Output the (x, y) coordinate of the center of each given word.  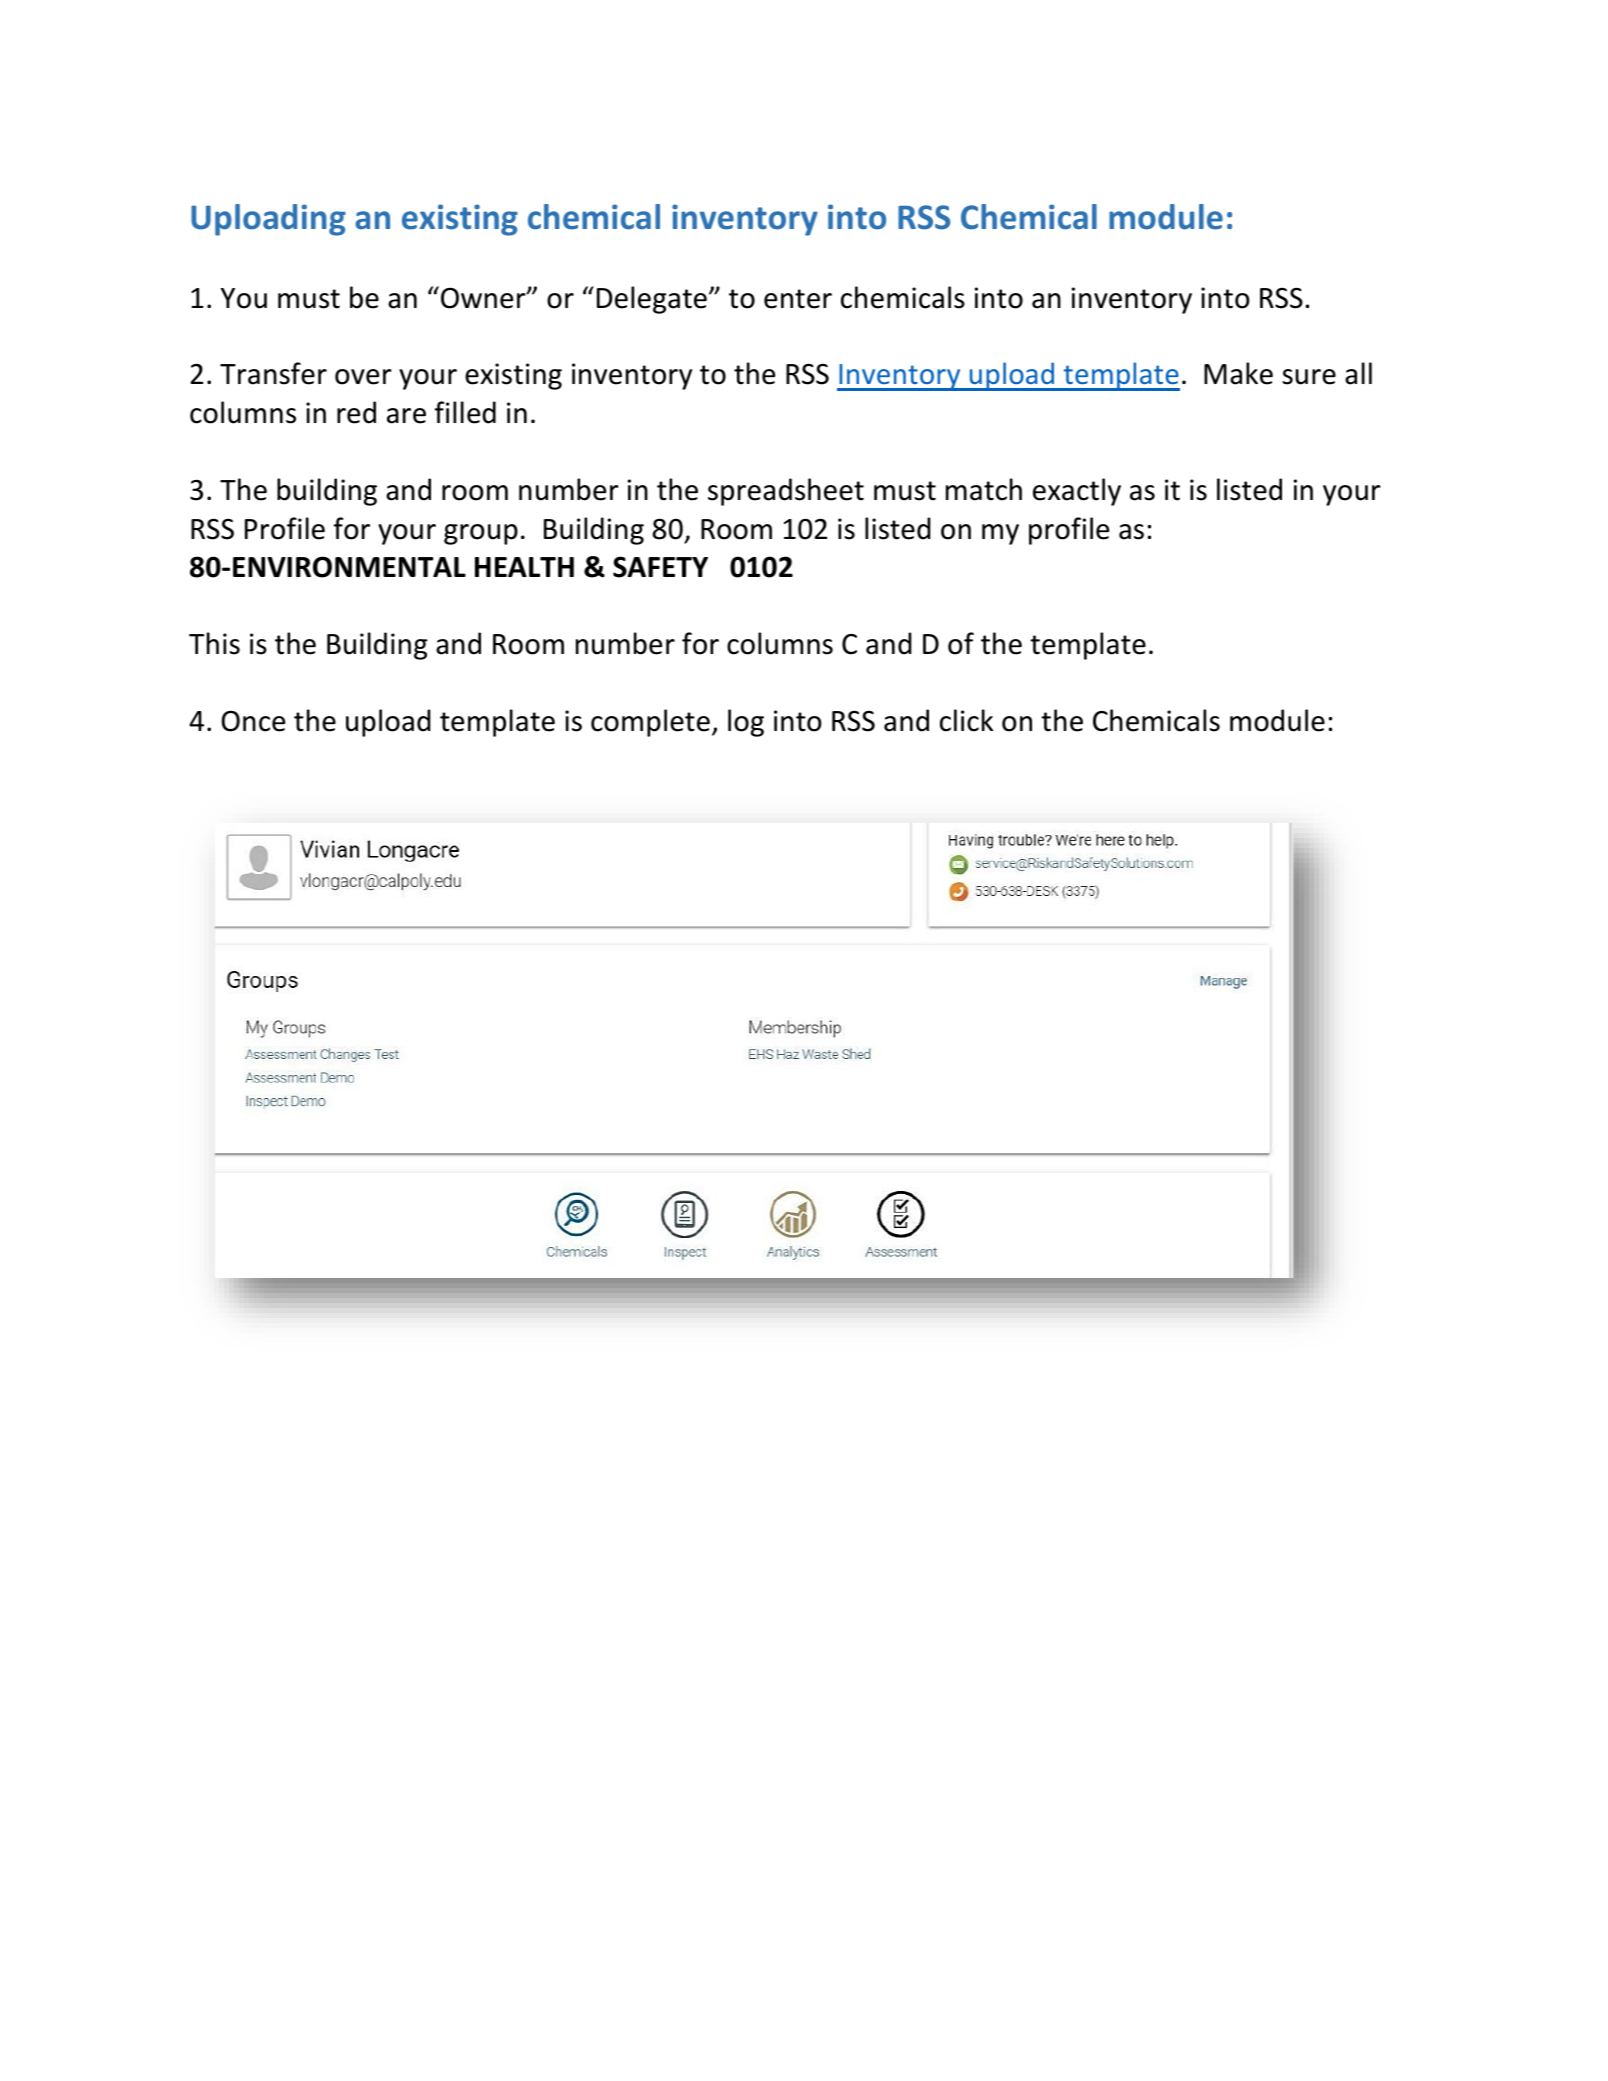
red (356, 412)
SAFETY (660, 567)
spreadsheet (786, 492)
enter (798, 299)
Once (253, 721)
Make (1238, 373)
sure (1309, 377)
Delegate (652, 300)
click (966, 720)
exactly (1077, 492)
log (746, 723)
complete (650, 723)
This (214, 643)
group (481, 534)
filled (465, 412)
